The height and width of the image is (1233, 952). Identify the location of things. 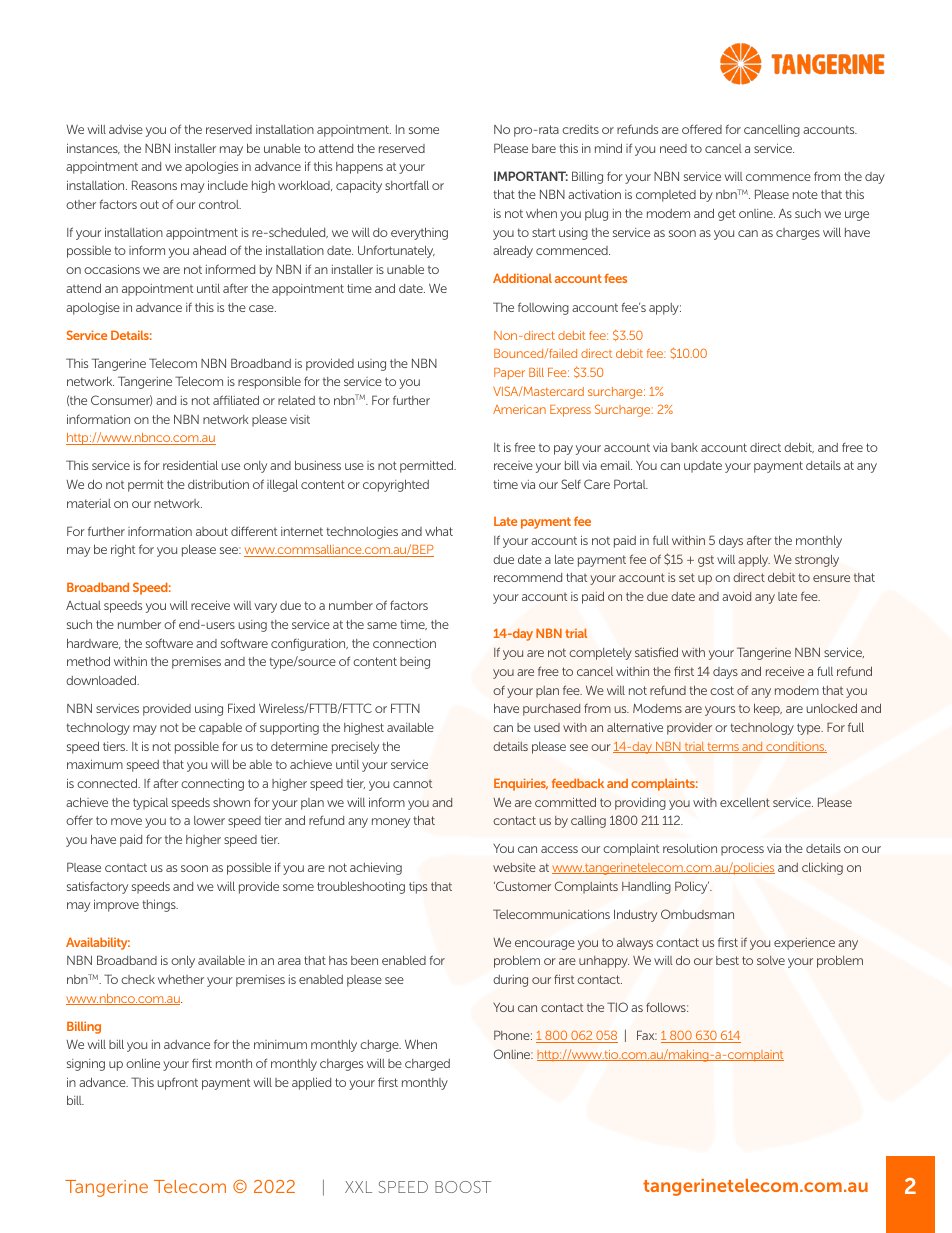
(160, 905).
